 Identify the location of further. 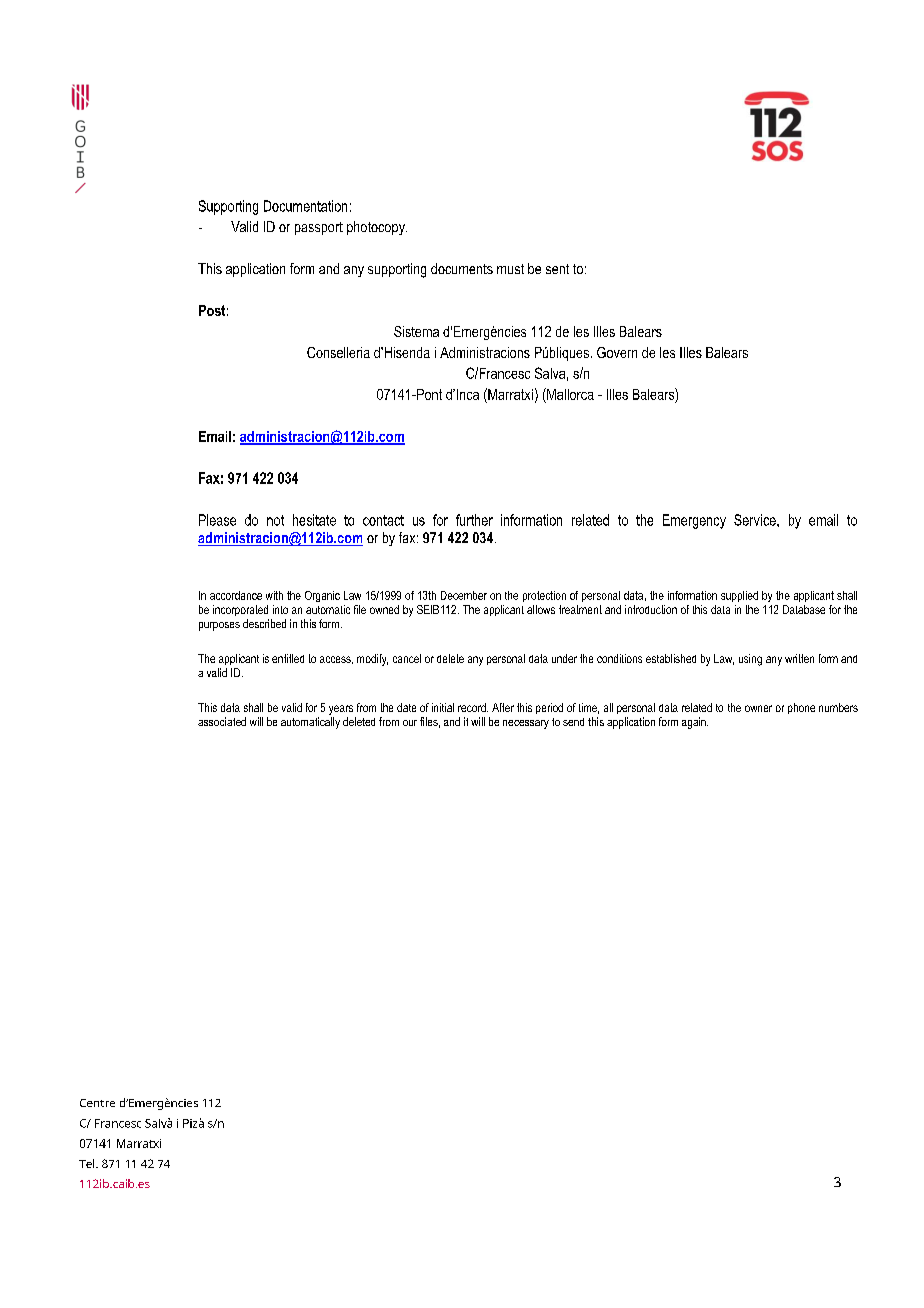
(474, 520).
